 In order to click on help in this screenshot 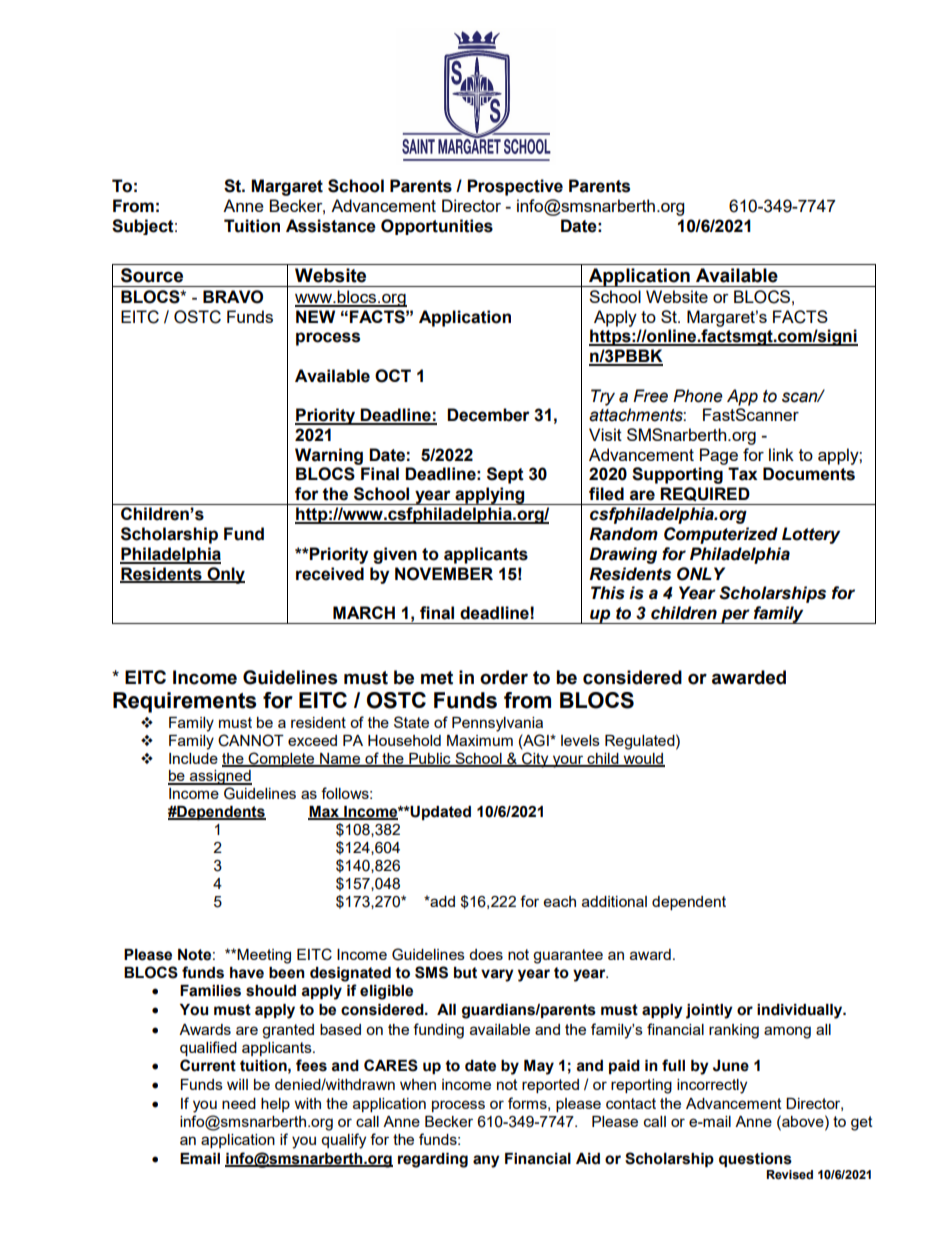, I will do `click(275, 1105)`.
